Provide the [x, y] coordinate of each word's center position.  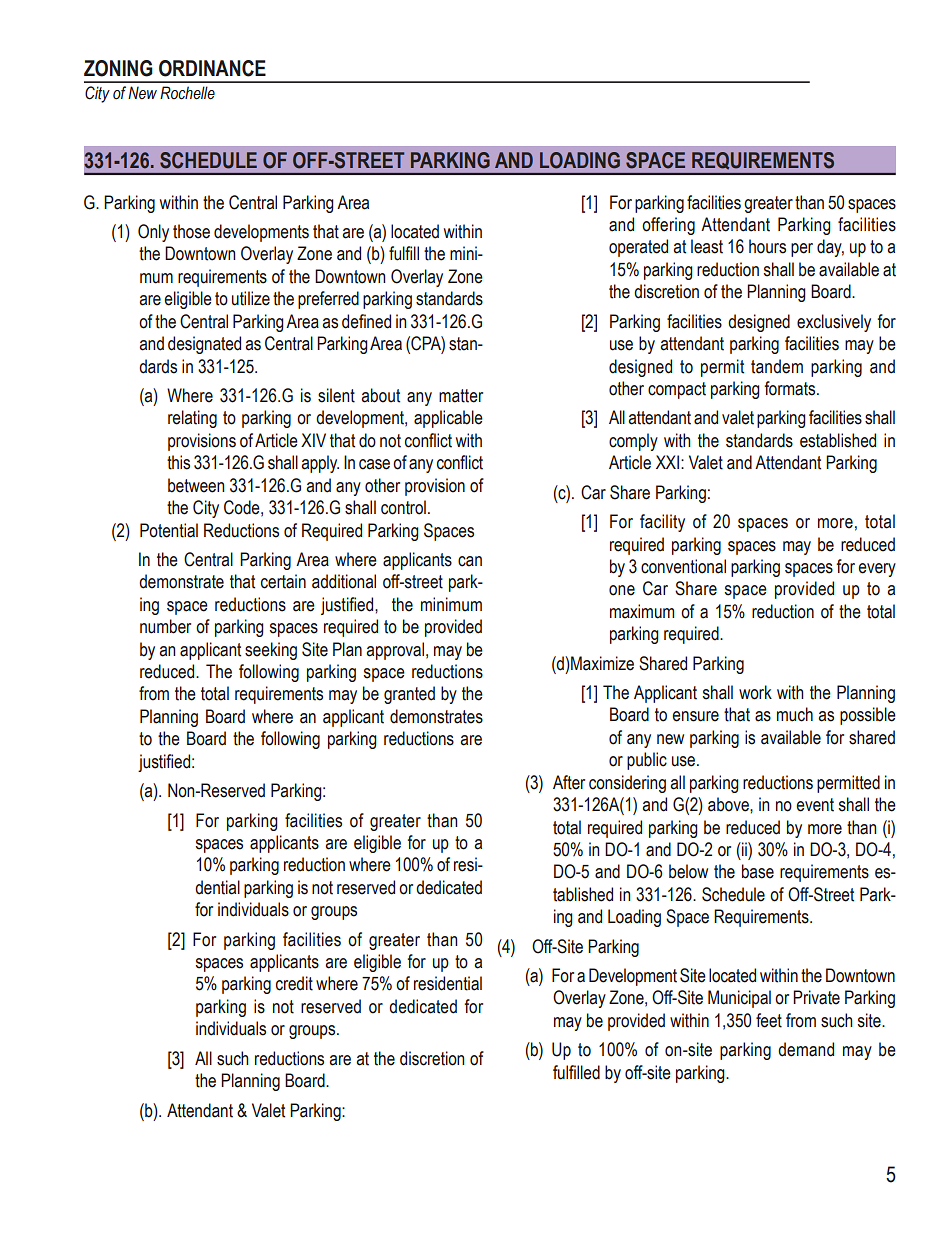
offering [668, 226]
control [403, 507]
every [877, 570]
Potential [169, 530]
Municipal [739, 999]
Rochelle [187, 93]
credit [294, 983]
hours [767, 246]
